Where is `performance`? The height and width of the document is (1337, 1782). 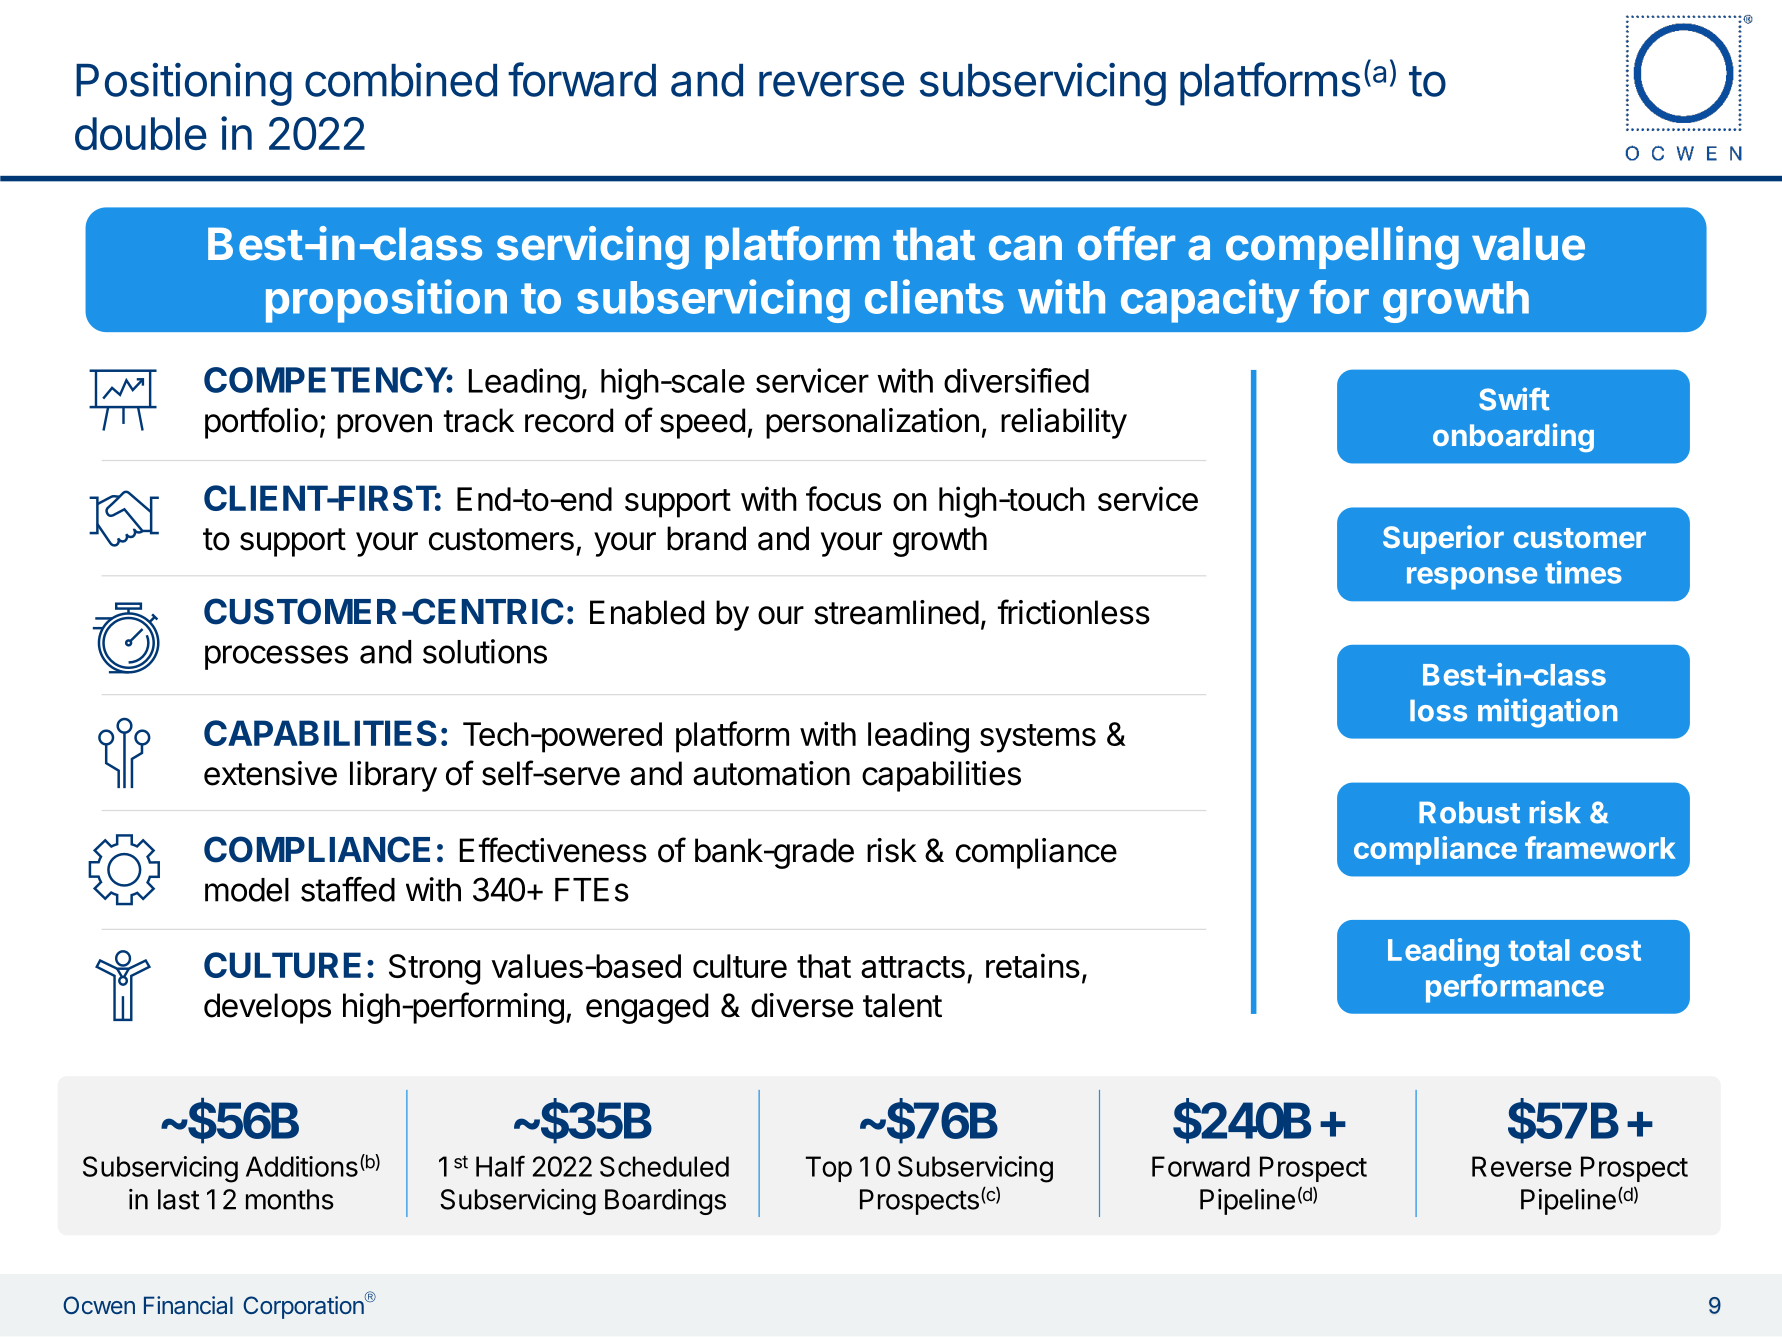 performance is located at coordinates (1515, 988).
